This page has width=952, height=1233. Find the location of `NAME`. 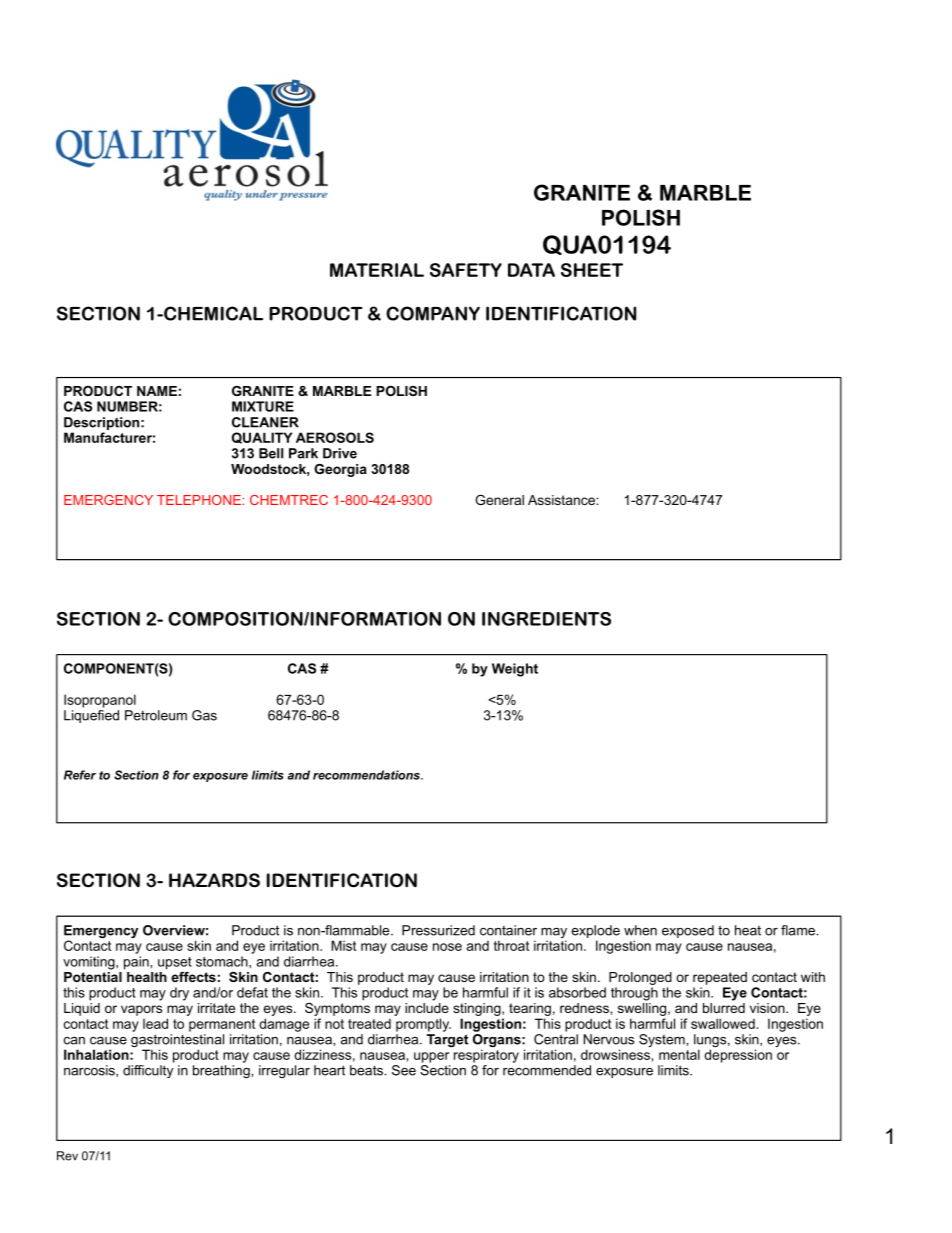

NAME is located at coordinates (157, 391).
